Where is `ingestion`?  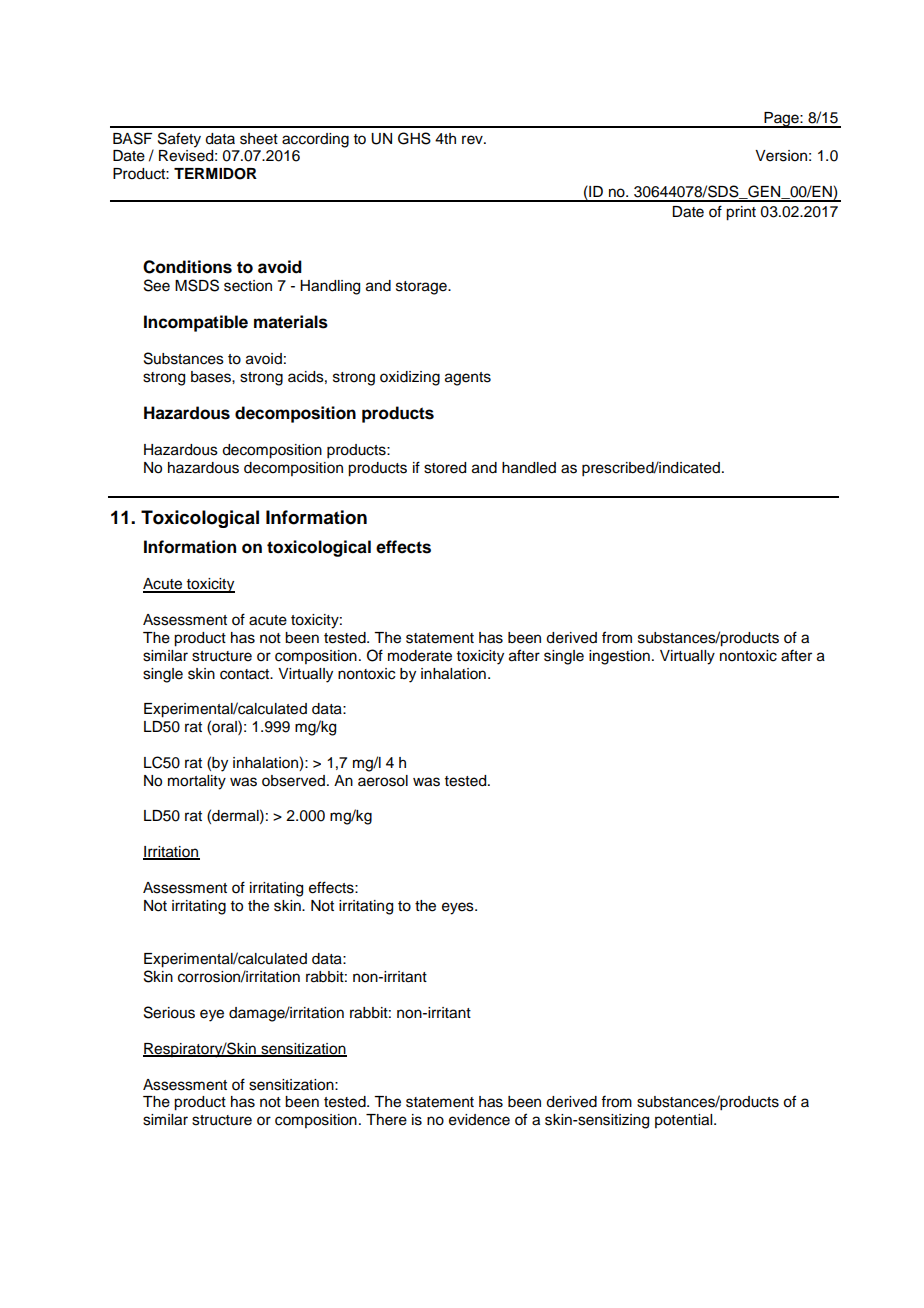 ingestion is located at coordinates (619, 657).
